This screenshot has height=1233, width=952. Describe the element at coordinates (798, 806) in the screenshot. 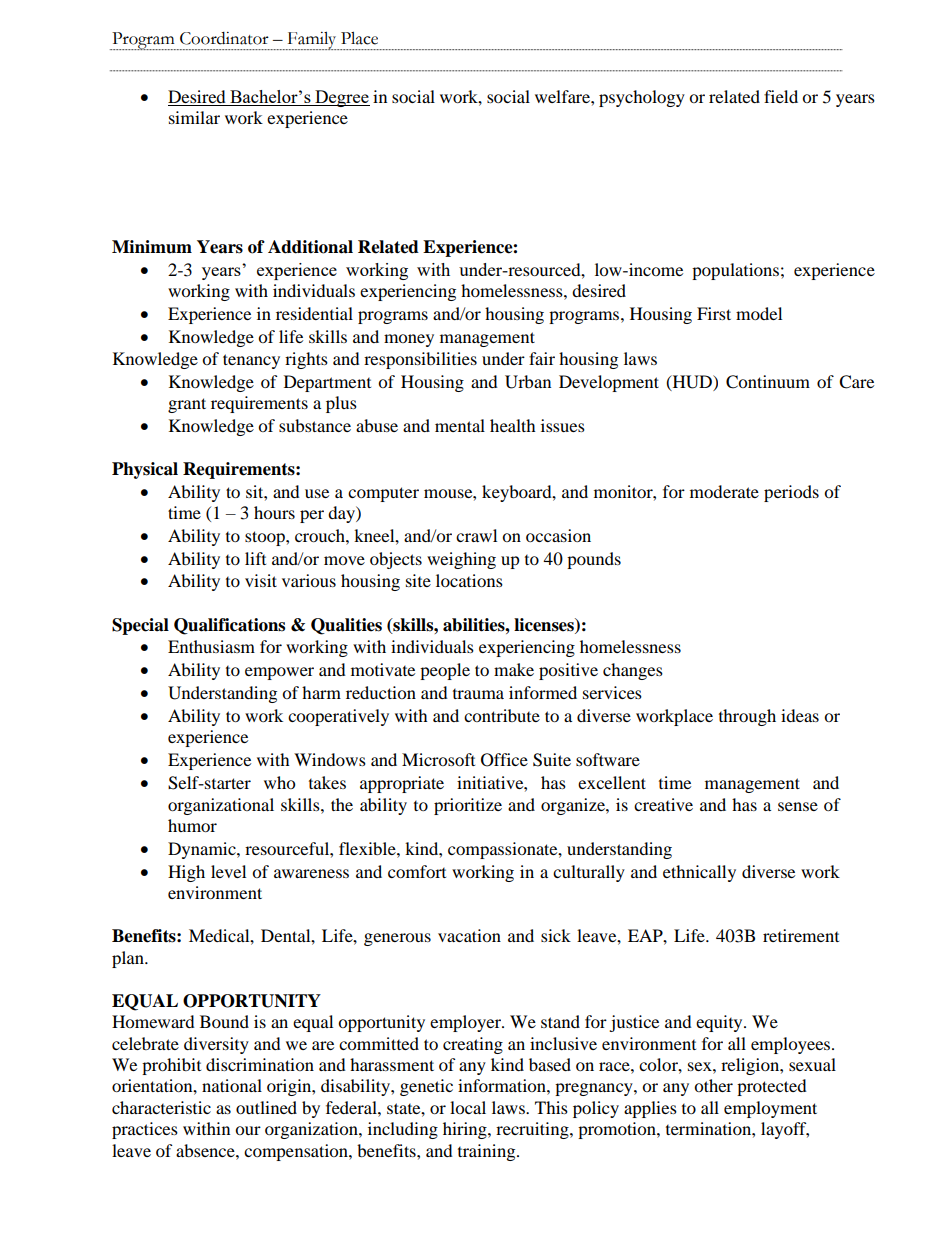

I see `sense` at that location.
